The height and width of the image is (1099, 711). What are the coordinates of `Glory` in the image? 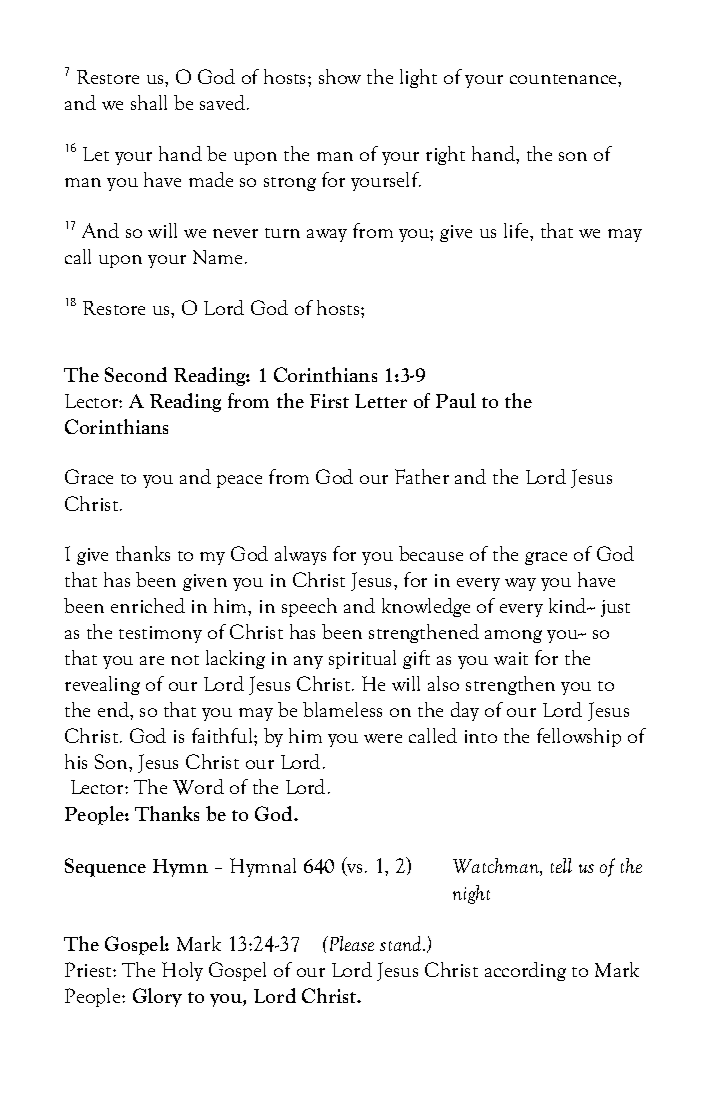 It's located at (157, 997).
